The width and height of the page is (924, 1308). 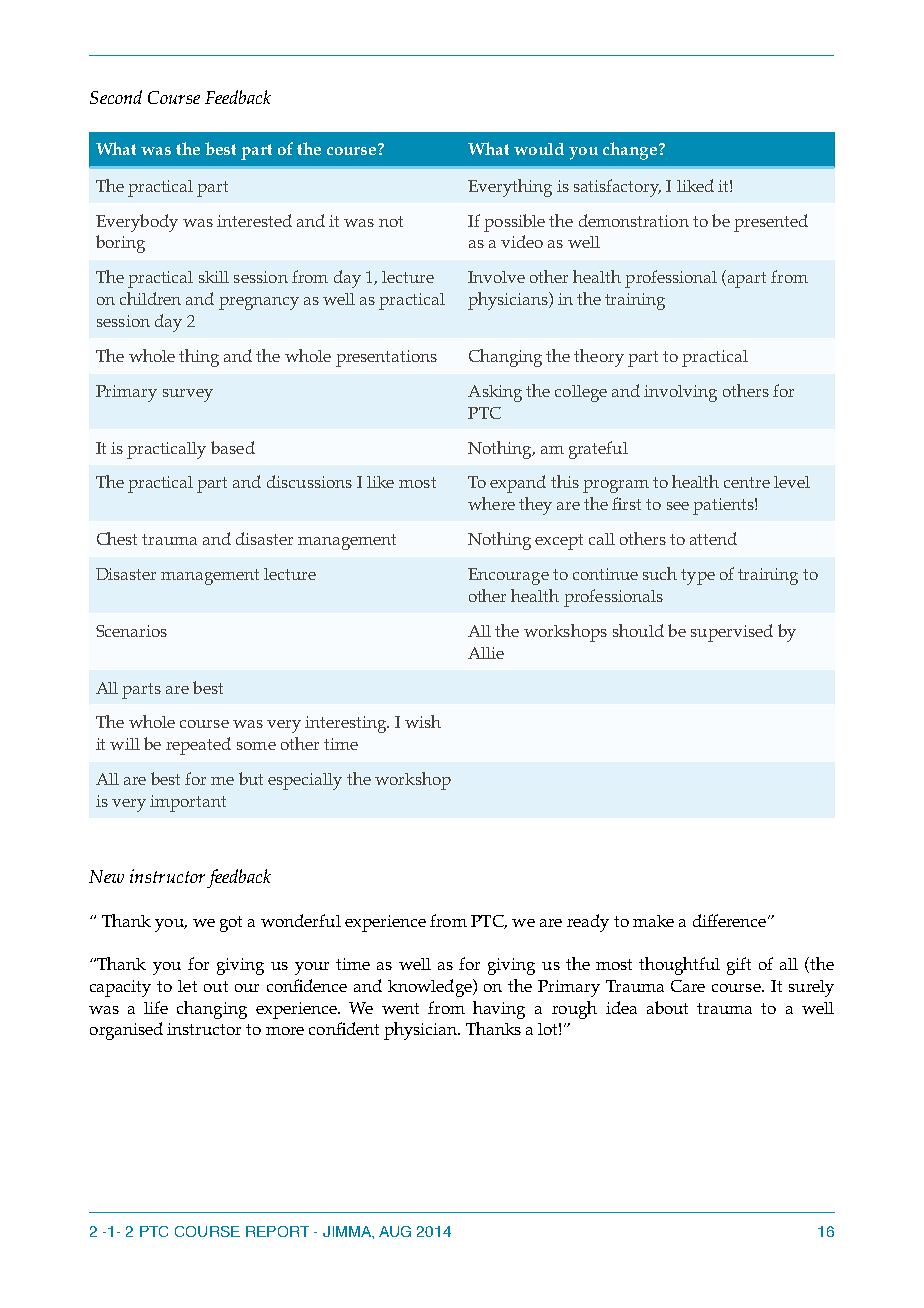 What do you see at coordinates (277, 1231) in the page?
I see `REPORT` at bounding box center [277, 1231].
